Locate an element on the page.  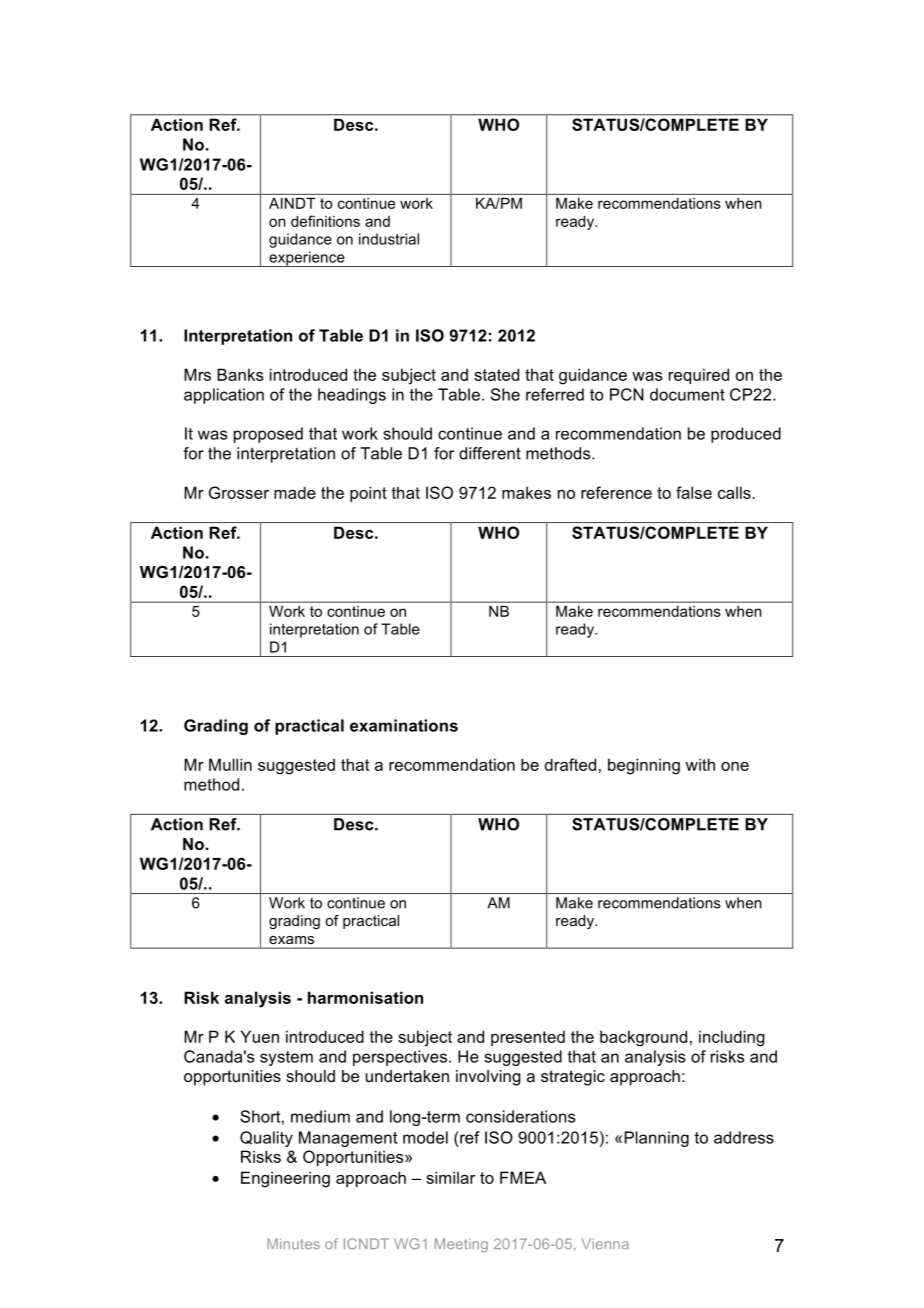
industrial is located at coordinates (389, 239).
